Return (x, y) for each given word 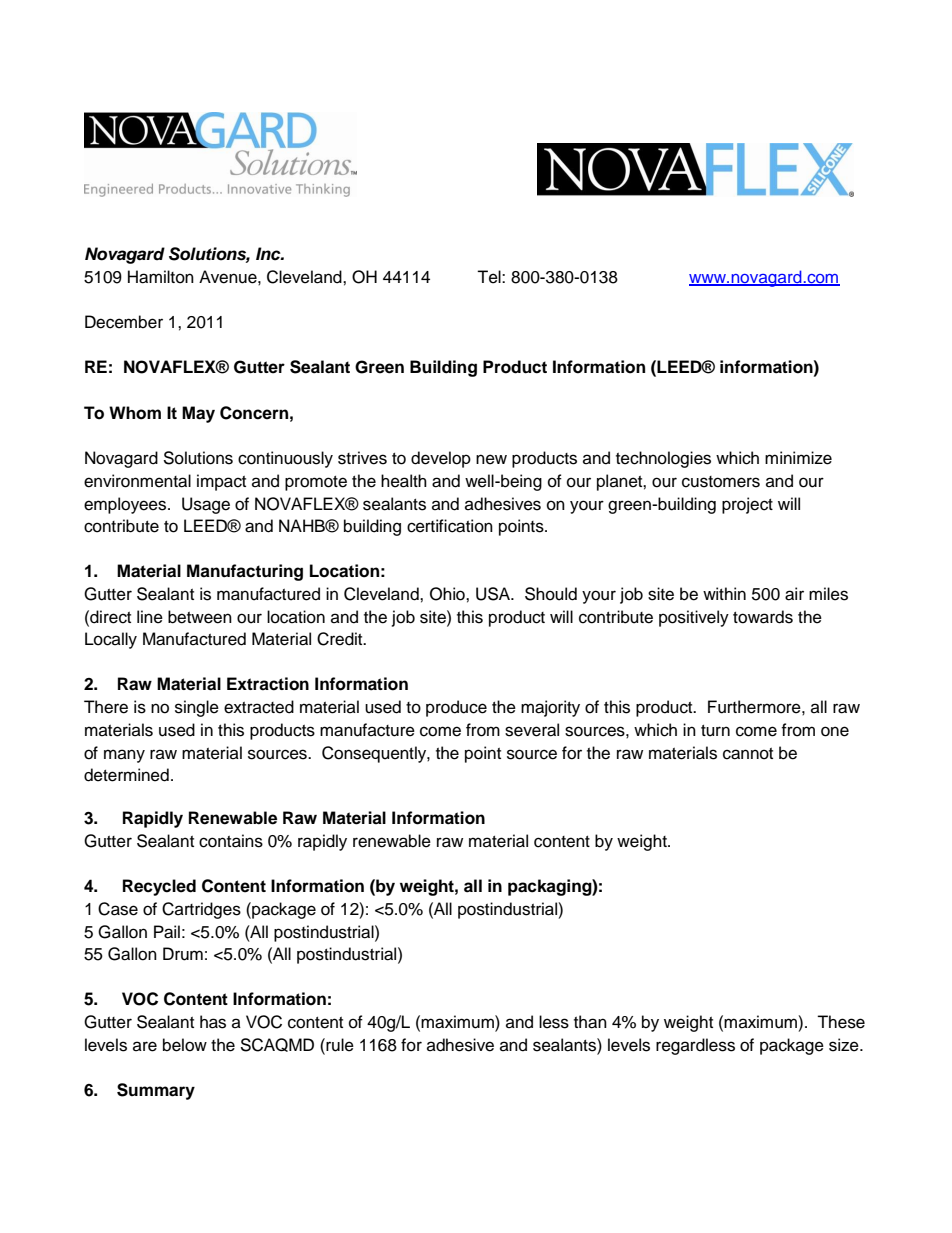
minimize (798, 458)
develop (441, 459)
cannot (748, 754)
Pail (167, 932)
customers (721, 482)
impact (221, 482)
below (185, 1045)
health (404, 481)
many (124, 756)
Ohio (448, 594)
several (532, 730)
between (200, 617)
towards (763, 617)
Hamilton (161, 277)
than (590, 1022)
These (841, 1022)
